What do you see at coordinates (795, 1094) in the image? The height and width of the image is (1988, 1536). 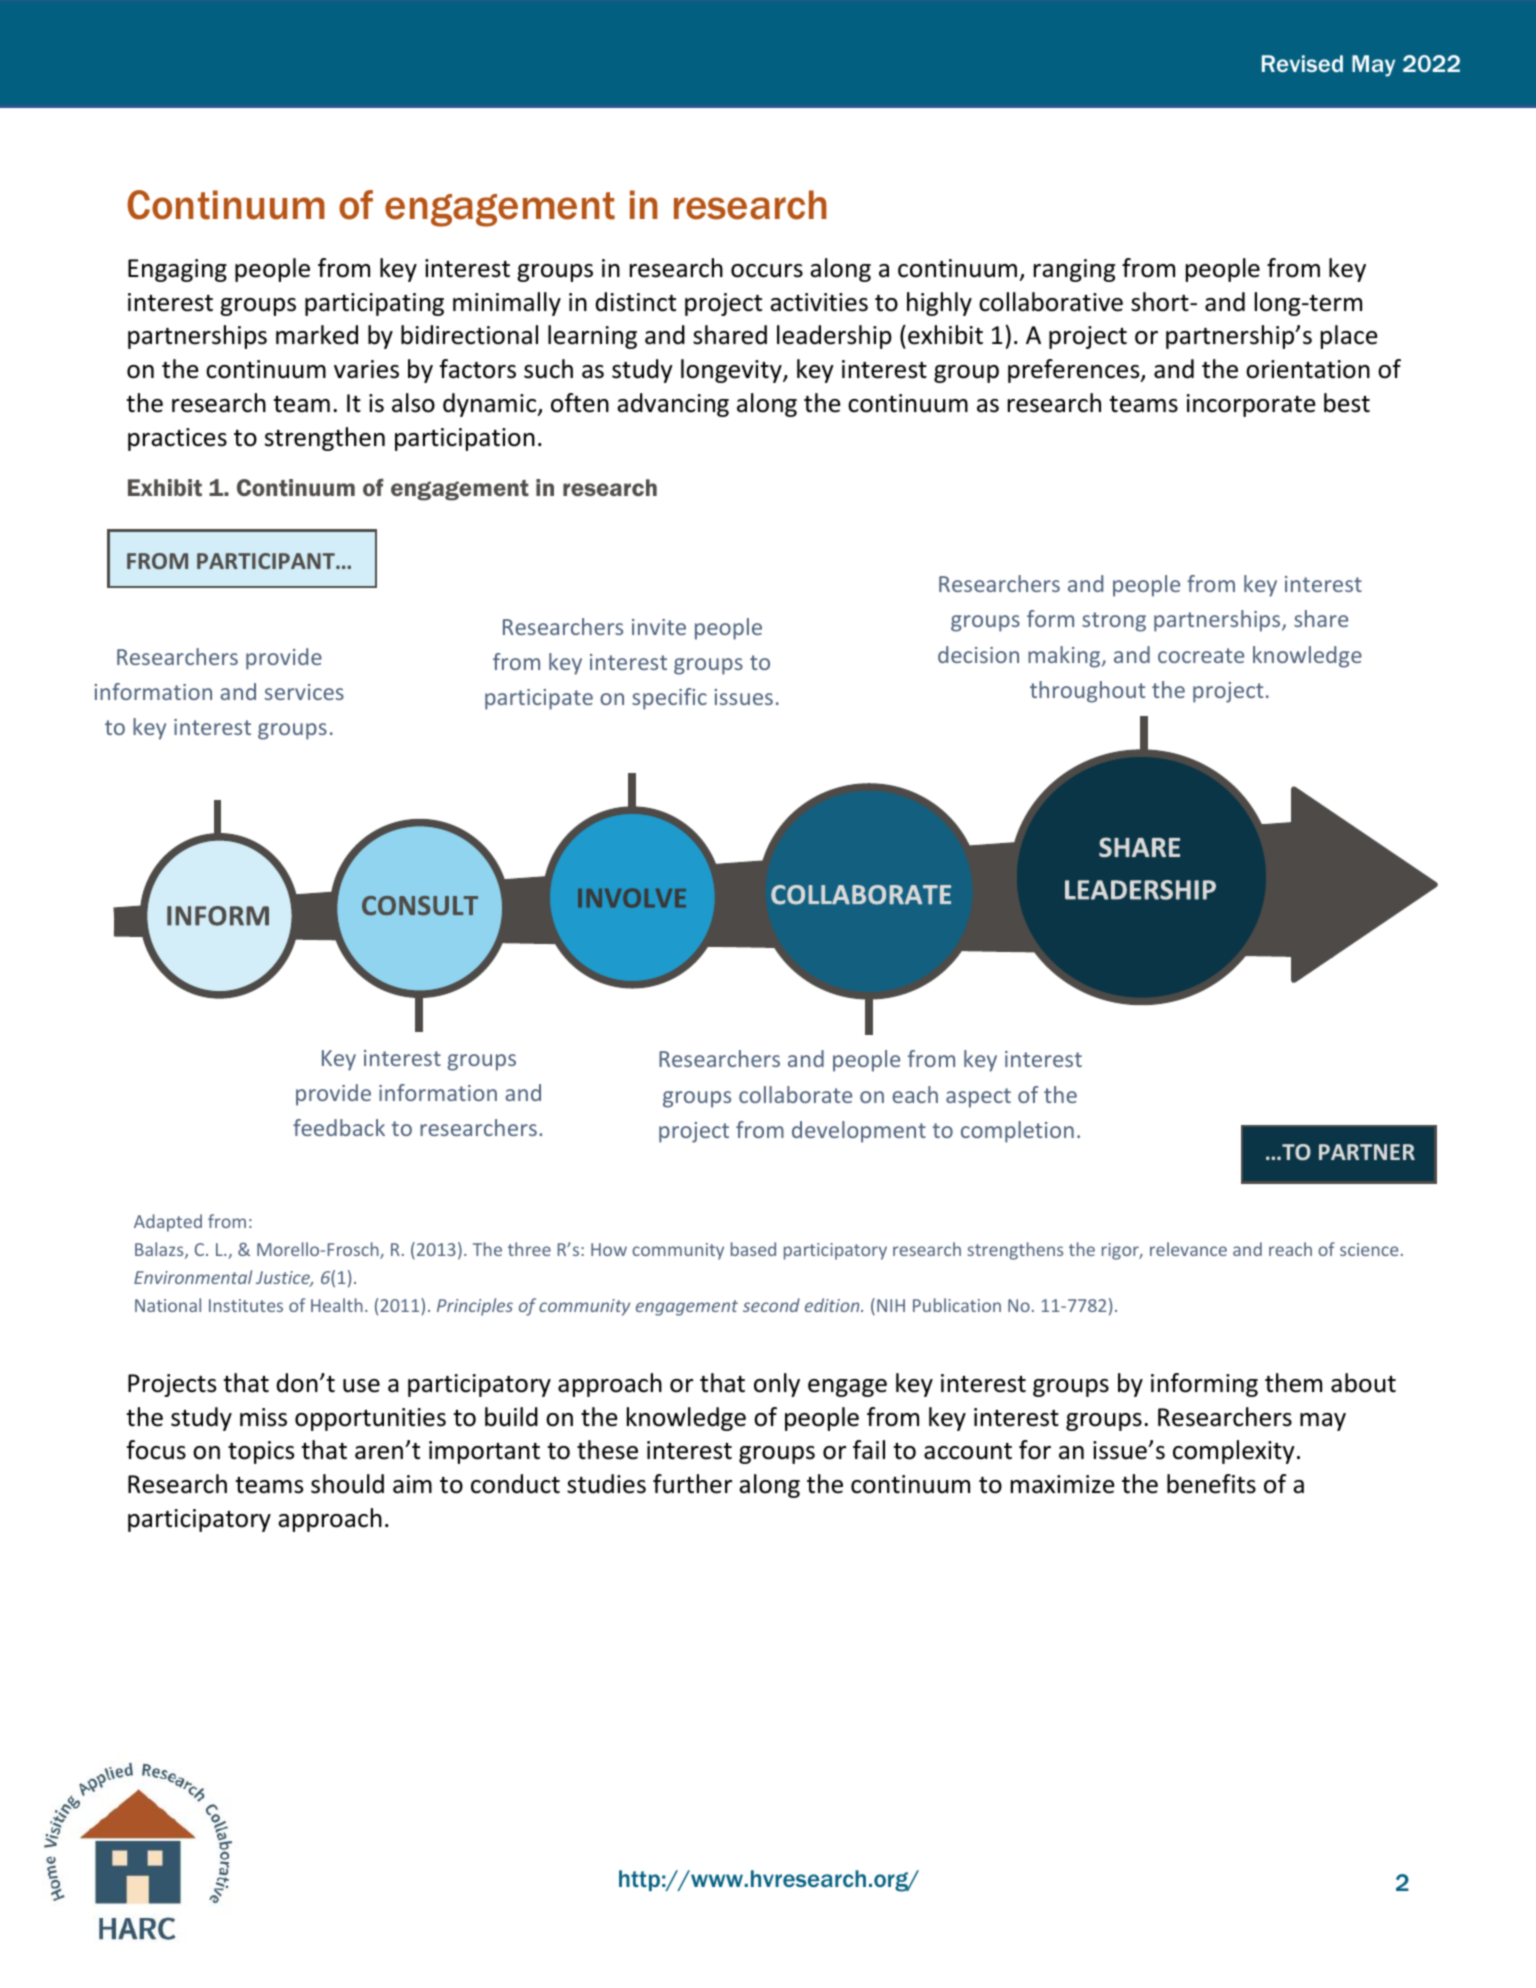 I see `collaborate` at bounding box center [795, 1094].
